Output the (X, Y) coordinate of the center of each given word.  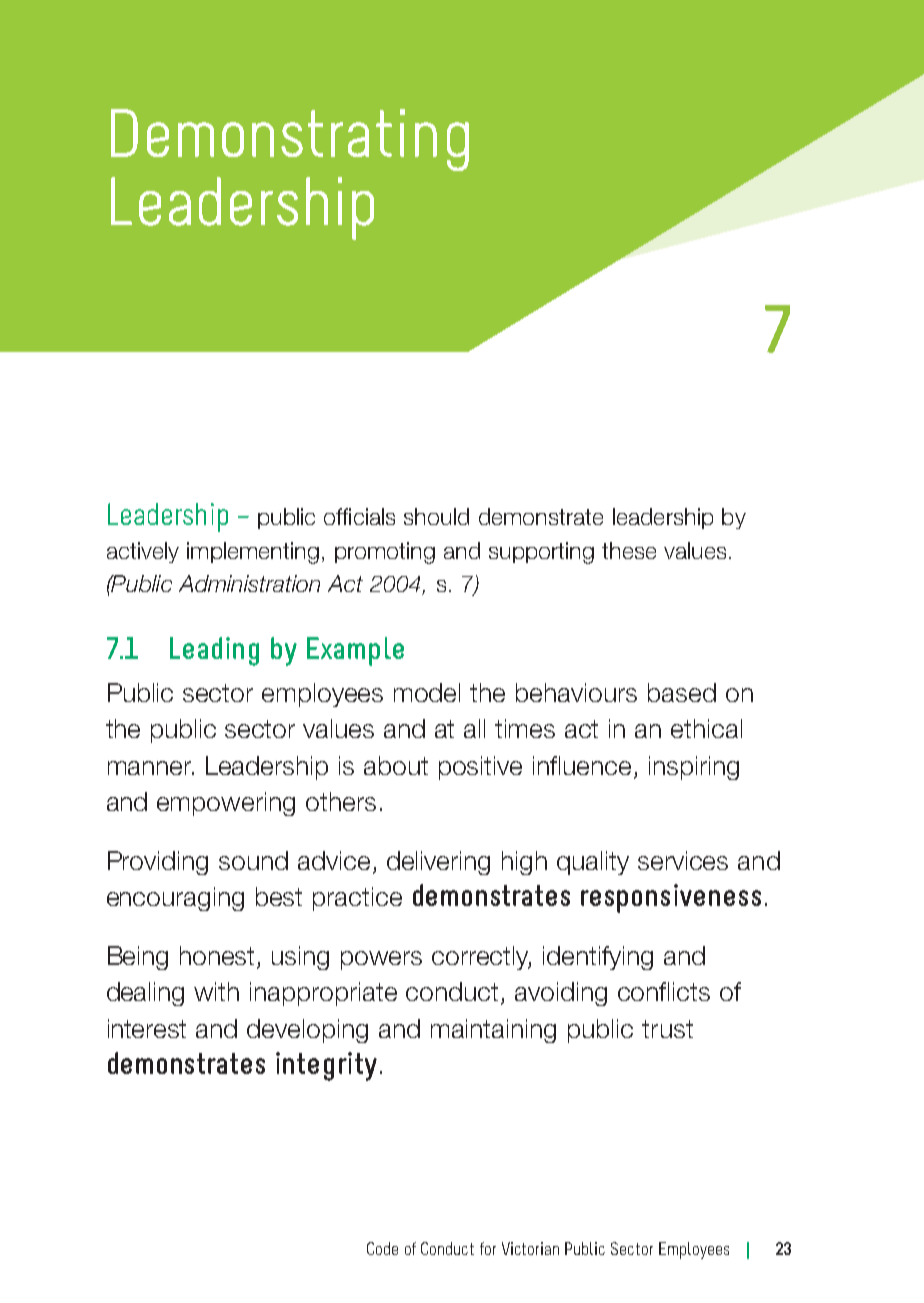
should (436, 516)
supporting (541, 553)
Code (382, 1248)
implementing (253, 553)
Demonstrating (290, 140)
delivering (438, 863)
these (629, 550)
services (683, 860)
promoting (385, 553)
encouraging (175, 899)
